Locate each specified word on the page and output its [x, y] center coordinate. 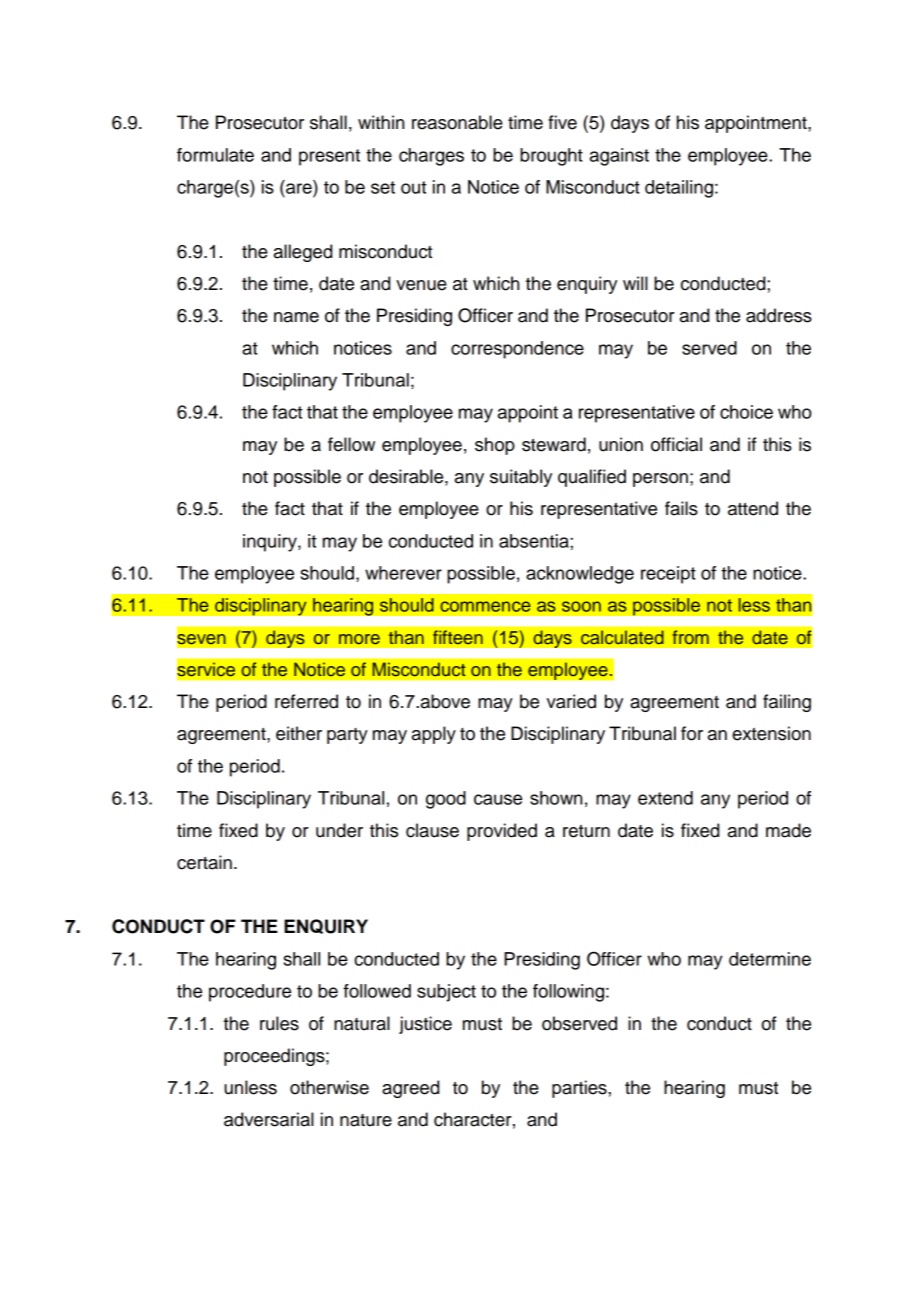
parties [580, 1089]
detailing [679, 189]
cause [498, 799]
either [299, 733]
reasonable [457, 122]
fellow [351, 444]
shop [495, 446]
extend [665, 798]
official [676, 444]
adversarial [269, 1119]
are [299, 188]
